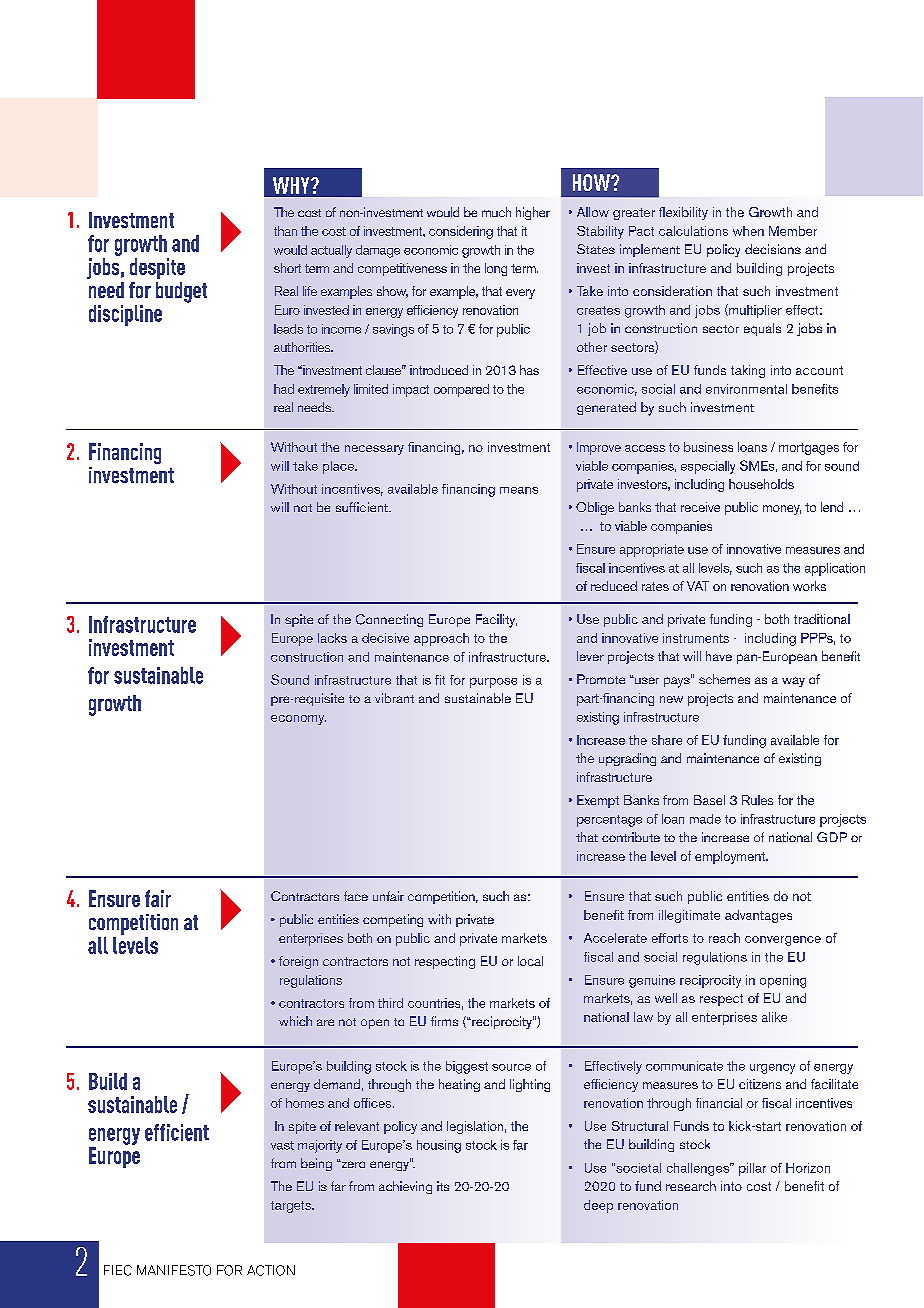 The image size is (924, 1308). What do you see at coordinates (761, 484) in the page?
I see `households` at bounding box center [761, 484].
